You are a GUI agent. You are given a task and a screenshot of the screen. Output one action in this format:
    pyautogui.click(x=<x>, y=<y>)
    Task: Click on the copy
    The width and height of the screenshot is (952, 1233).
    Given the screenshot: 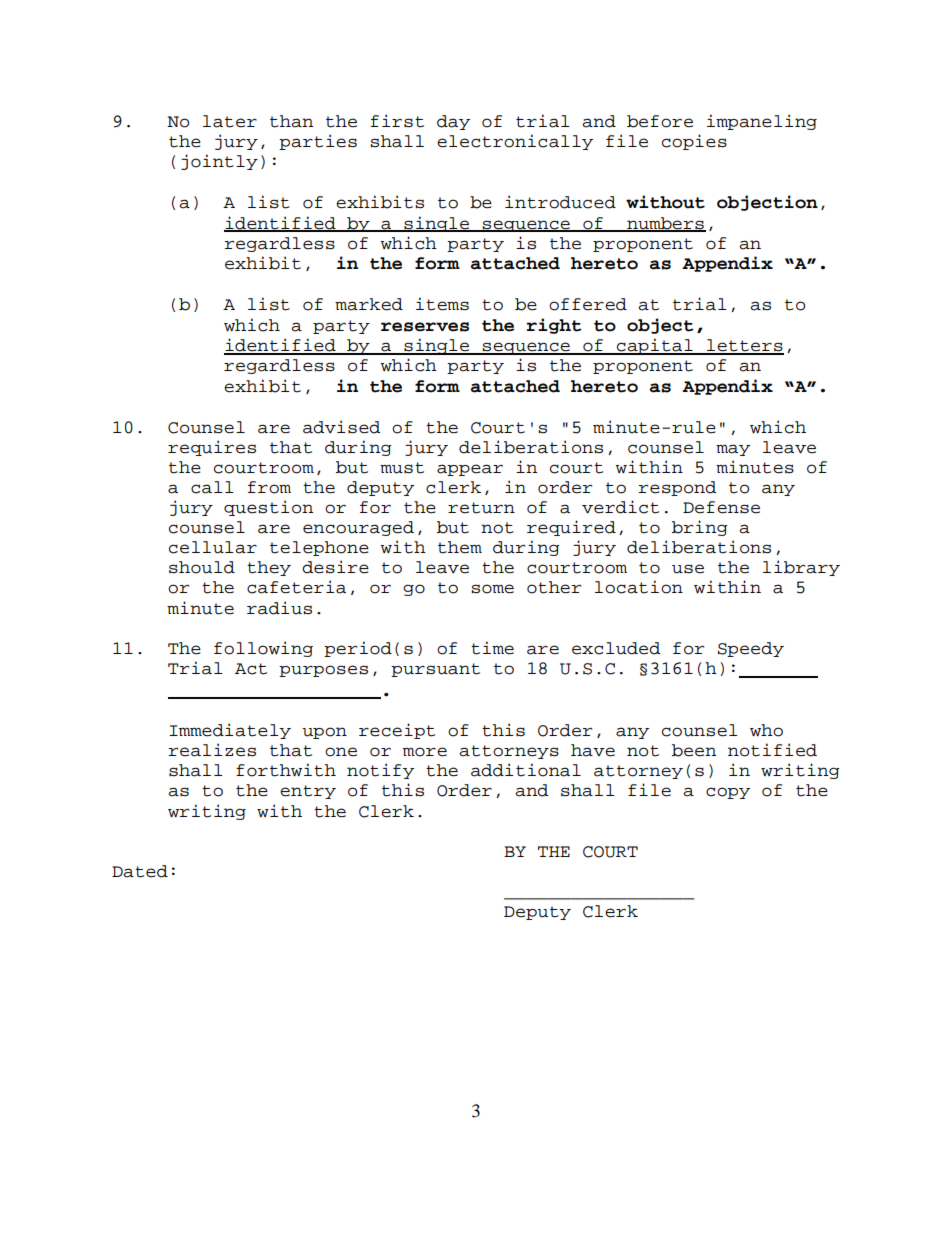 What is the action you would take?
    pyautogui.click(x=728, y=793)
